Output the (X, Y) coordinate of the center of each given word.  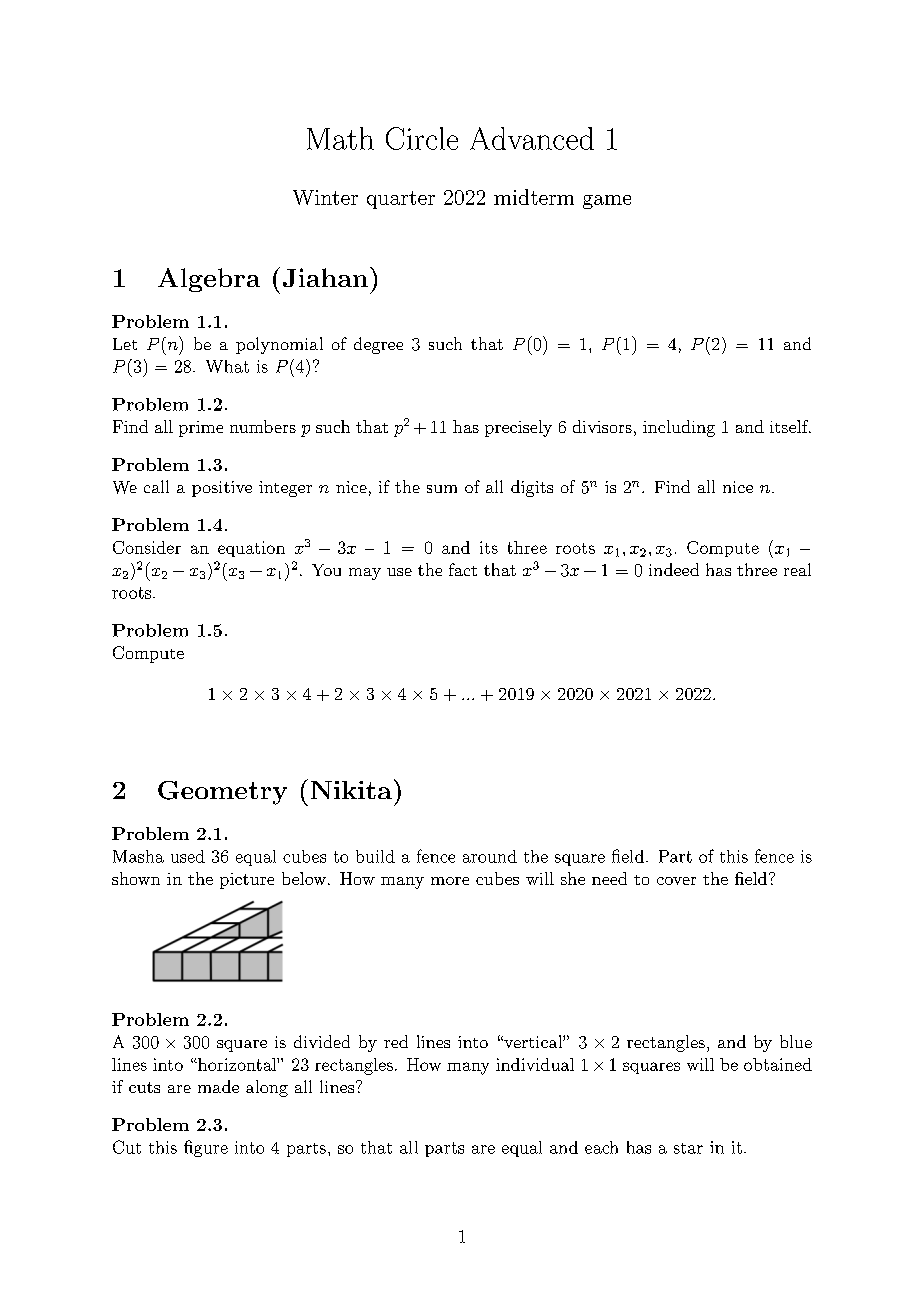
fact (463, 569)
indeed (674, 569)
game (607, 202)
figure (206, 1148)
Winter (325, 197)
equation (251, 549)
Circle (422, 138)
